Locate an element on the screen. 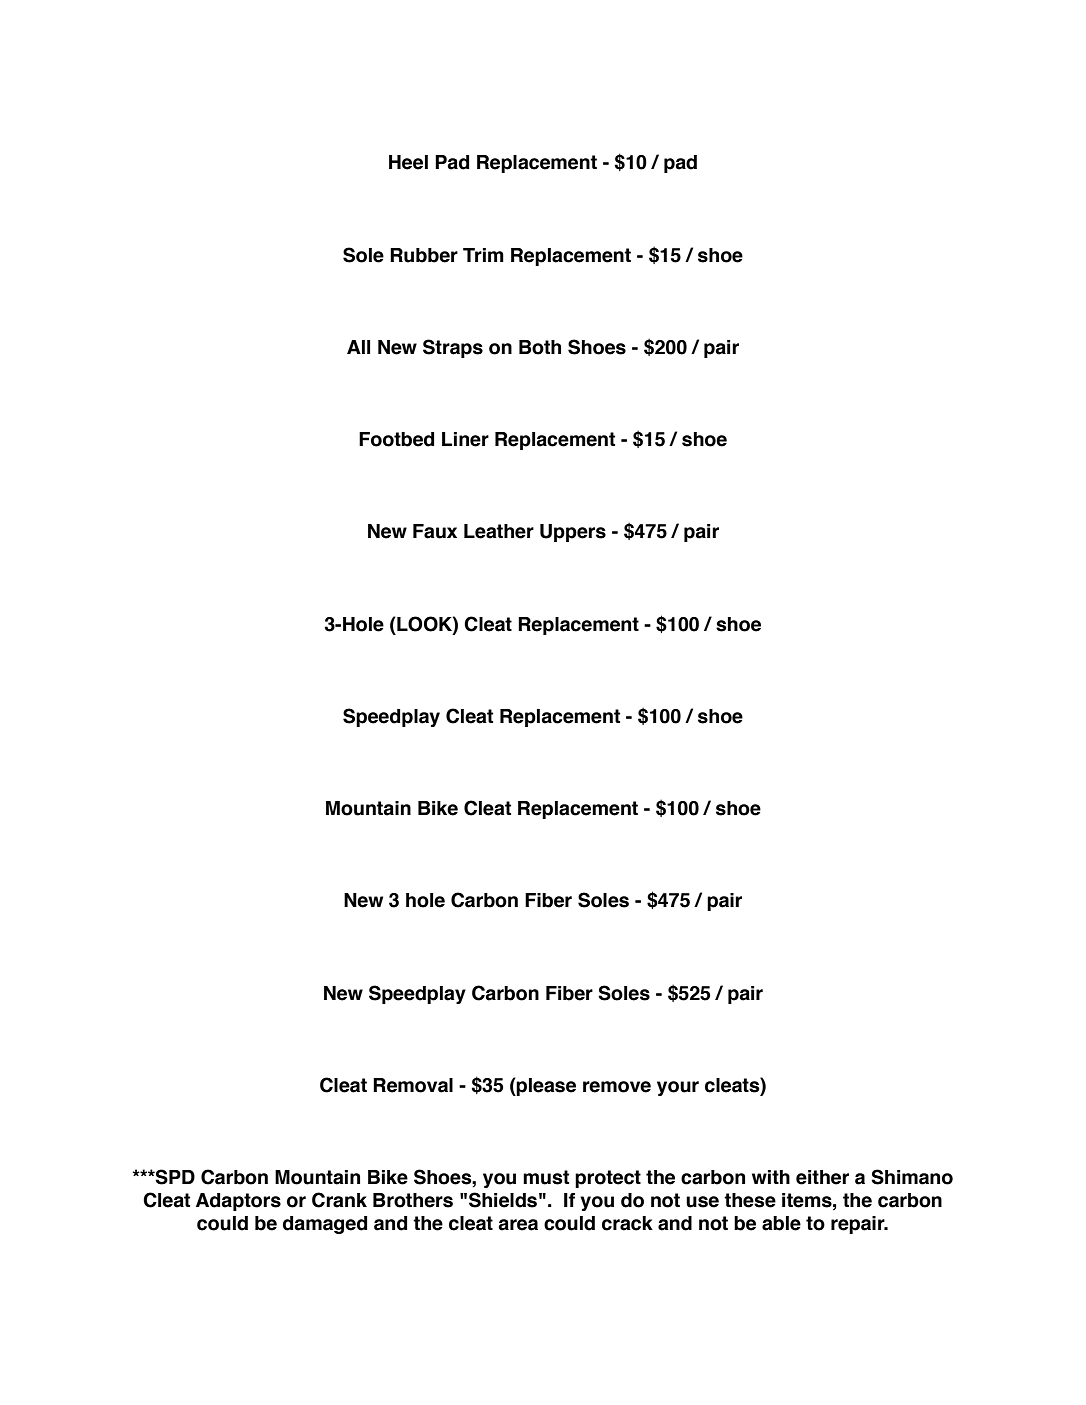 The width and height of the screenshot is (1086, 1405). Leather is located at coordinates (499, 531).
